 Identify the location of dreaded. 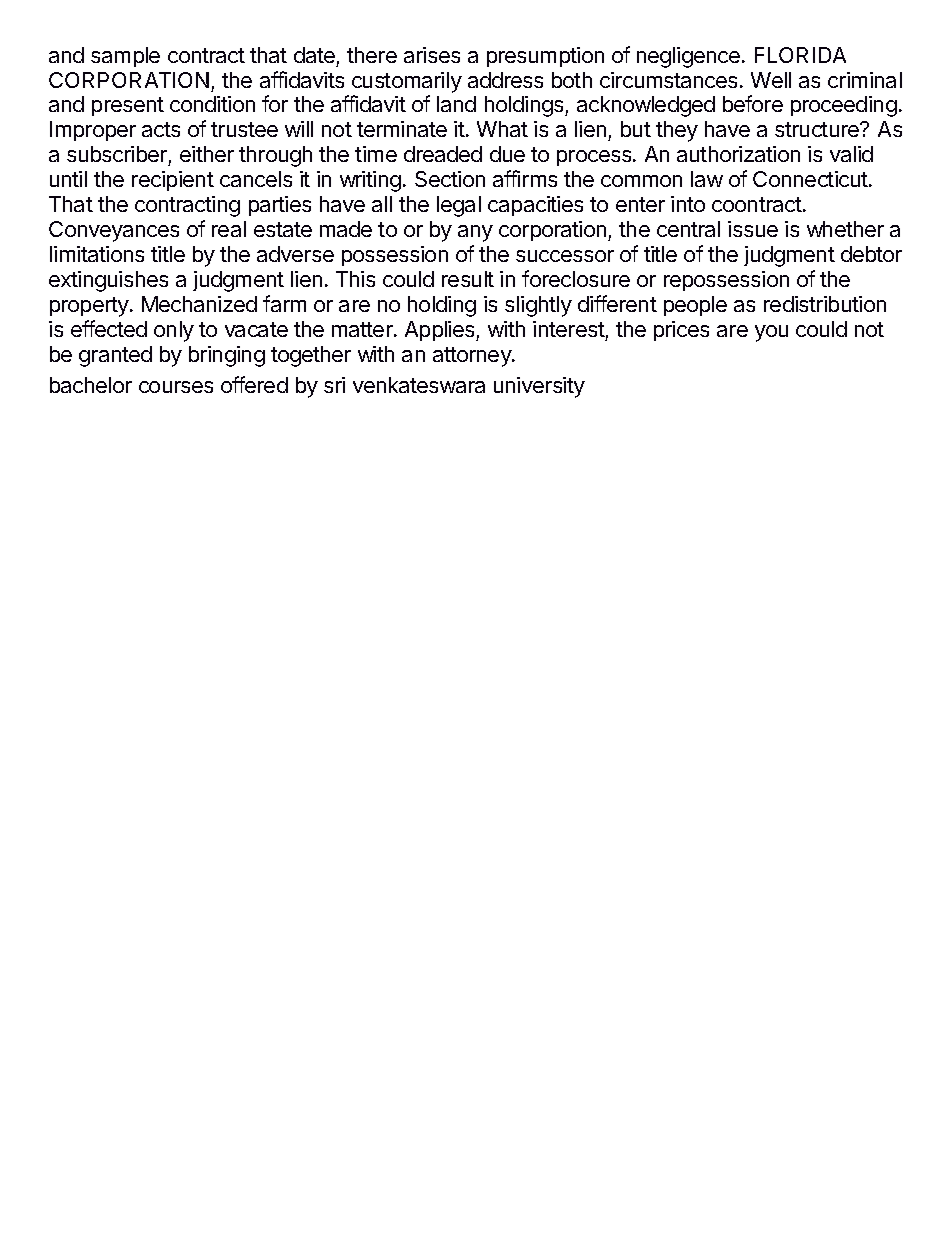
(443, 154).
